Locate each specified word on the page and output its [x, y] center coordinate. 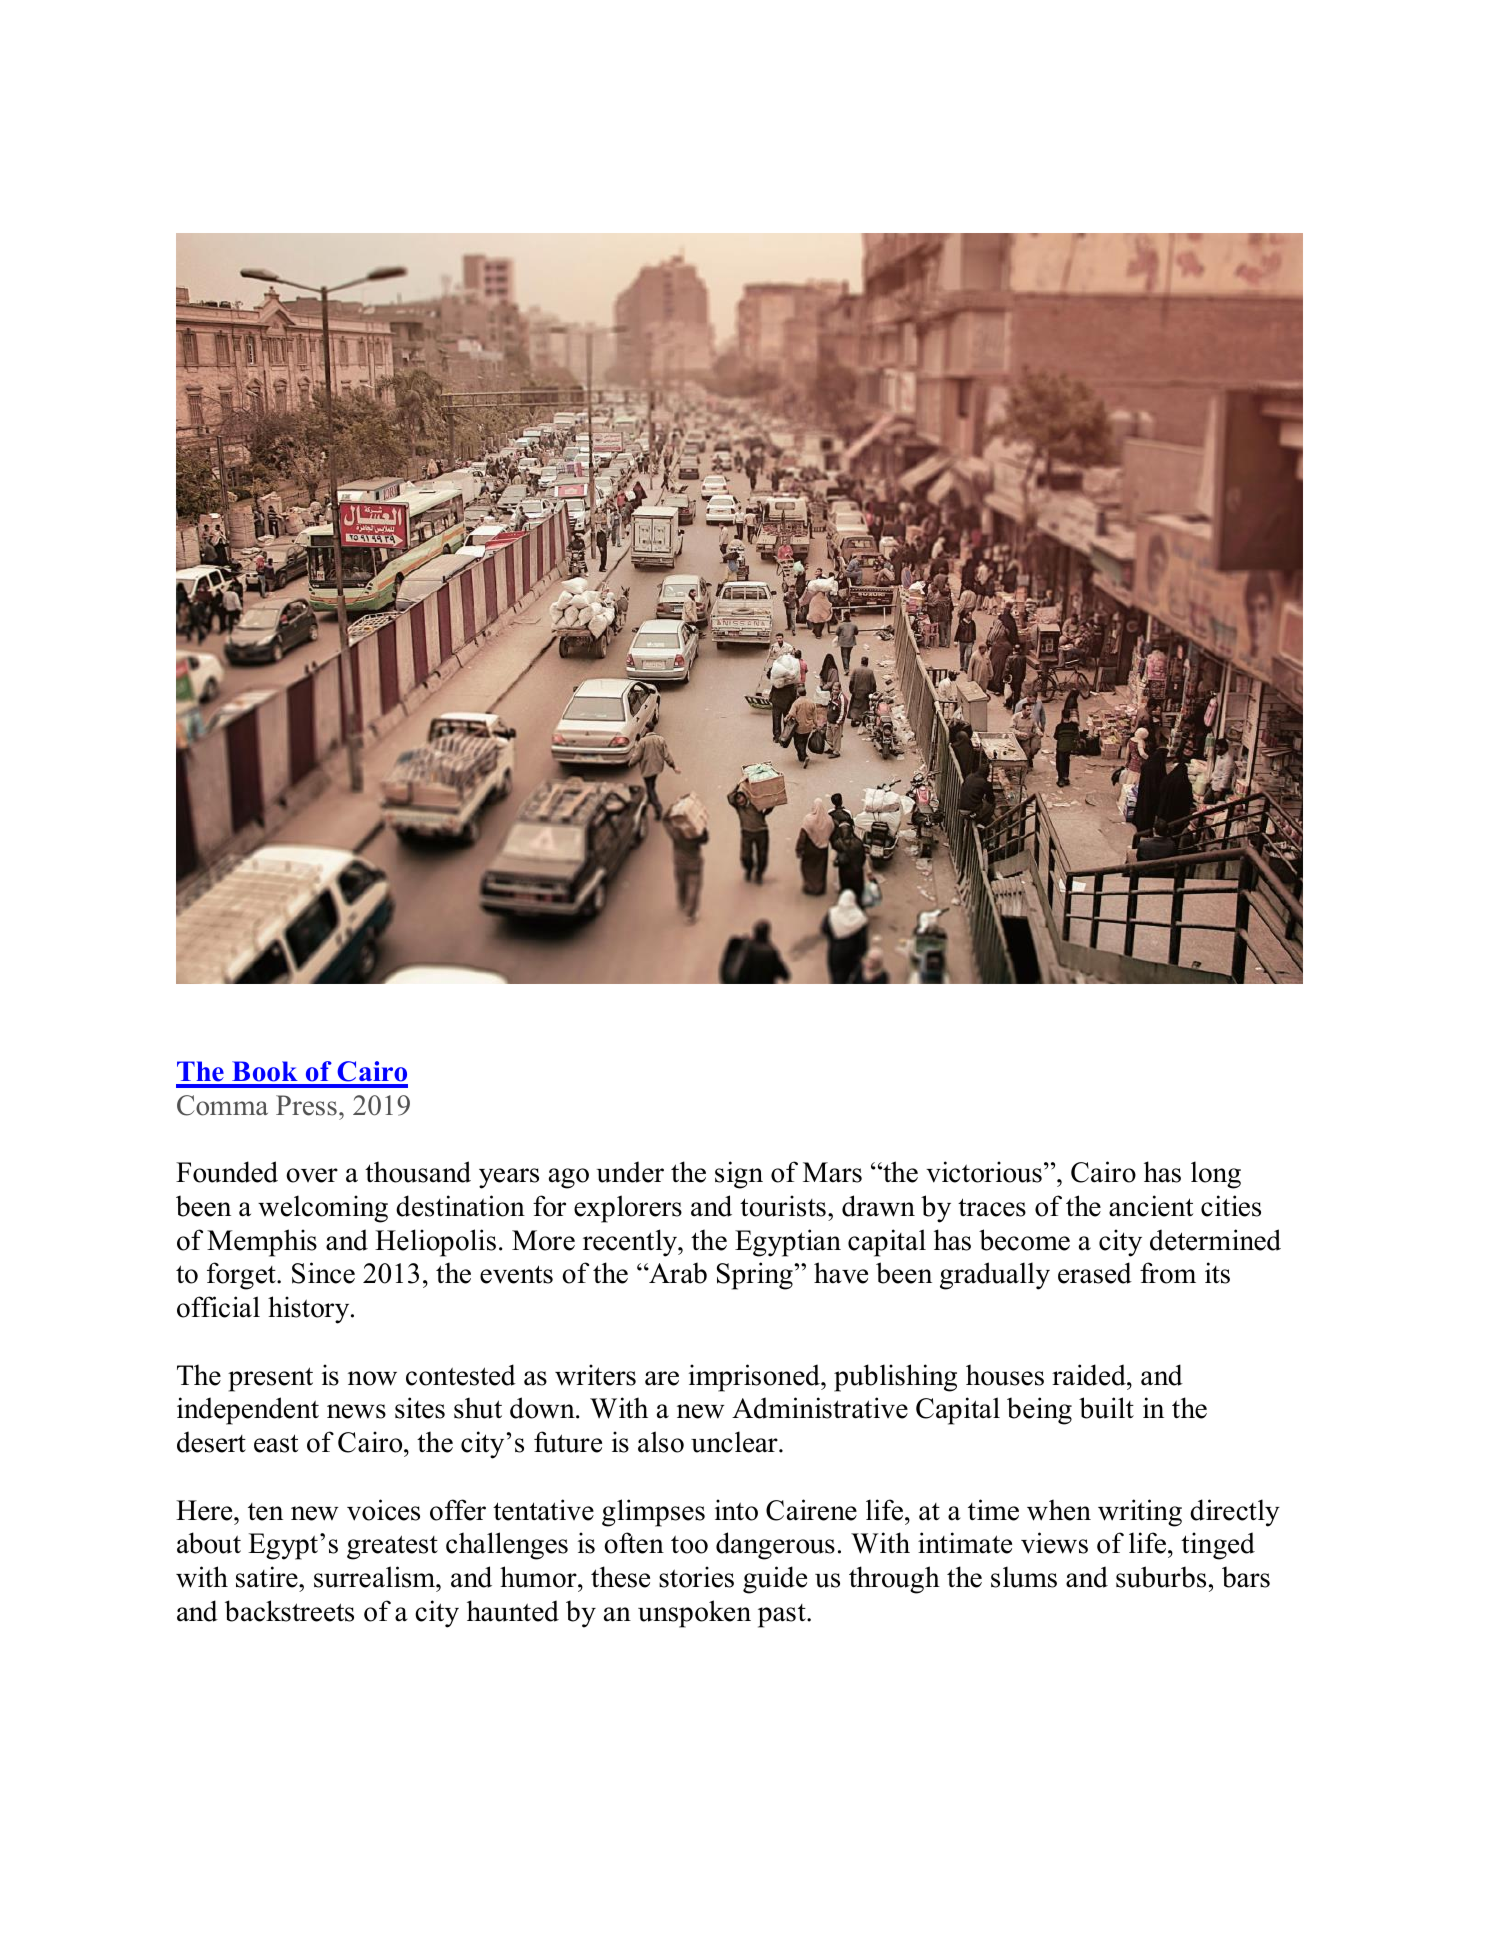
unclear [735, 1442]
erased [1095, 1273]
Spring [756, 1276]
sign [739, 1175]
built [1106, 1408]
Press [306, 1105]
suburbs [1161, 1577]
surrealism [375, 1577]
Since [323, 1273]
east [276, 1443]
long [1216, 1175]
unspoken [694, 1614]
